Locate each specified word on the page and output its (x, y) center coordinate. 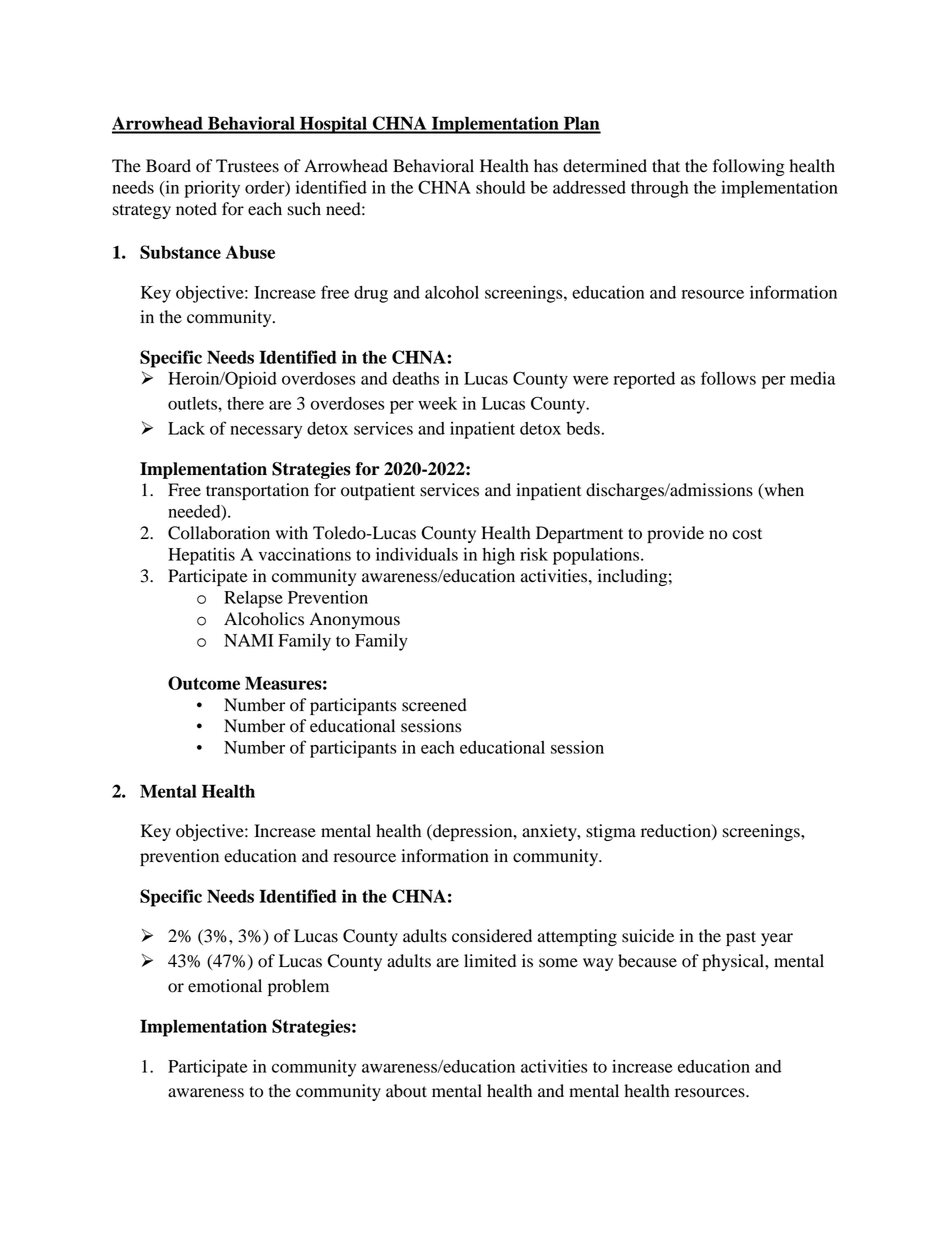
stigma (611, 832)
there (245, 403)
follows (728, 378)
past (741, 938)
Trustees (247, 166)
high (498, 556)
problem (298, 987)
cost (747, 534)
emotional (225, 986)
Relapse (253, 599)
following (749, 167)
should (500, 187)
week (437, 403)
